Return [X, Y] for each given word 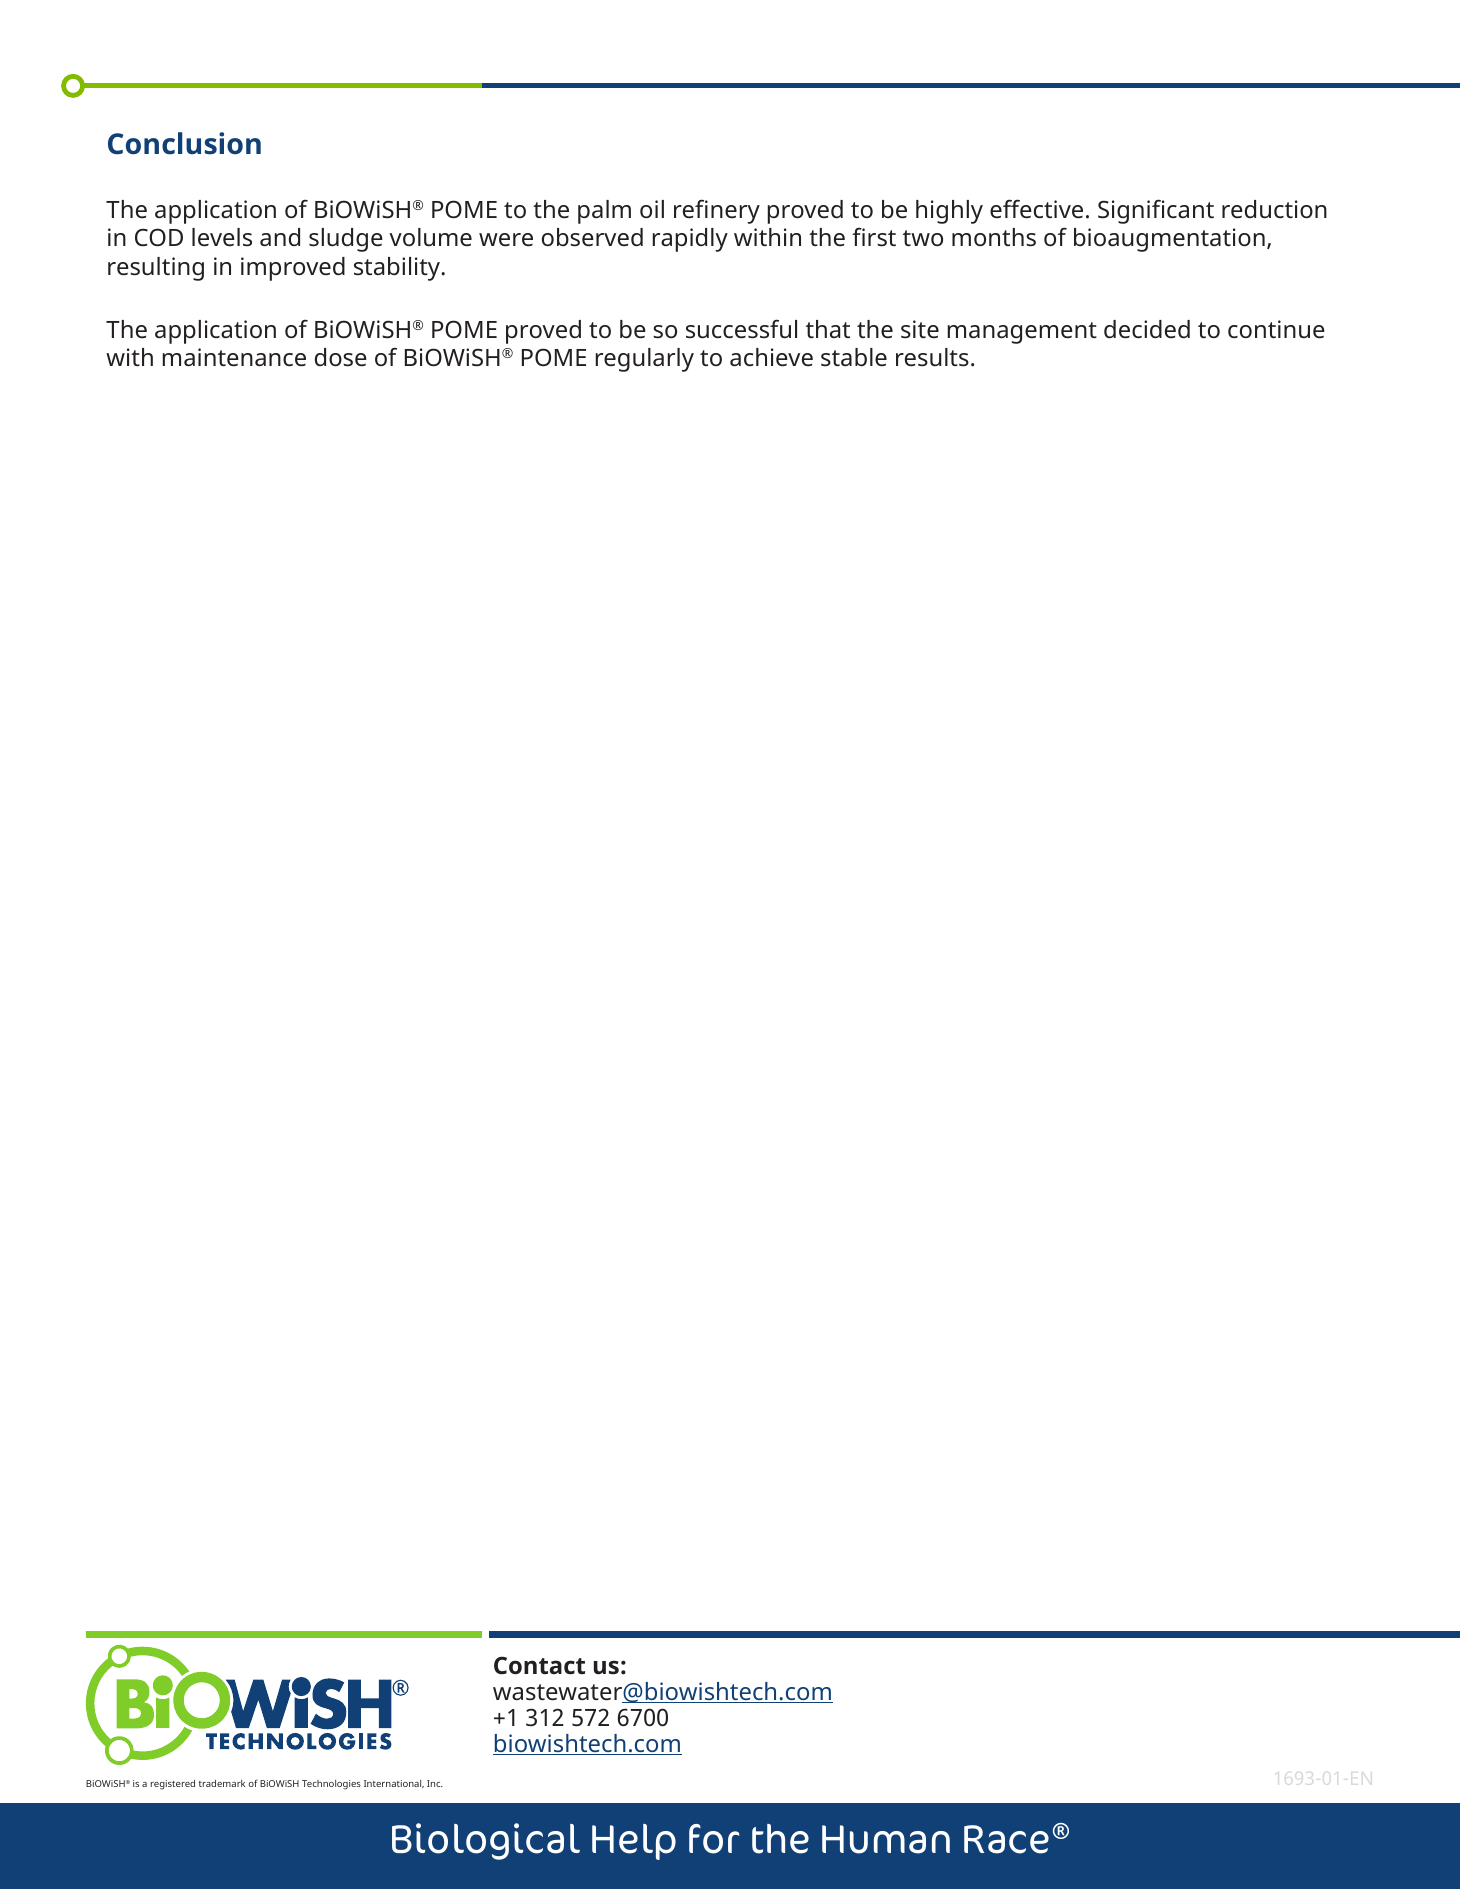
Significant [1156, 211]
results [932, 357]
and [280, 237]
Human [886, 1839]
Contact [539, 1665]
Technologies [331, 1785]
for [714, 1839]
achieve [771, 357]
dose [341, 357]
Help [634, 1842]
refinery [717, 211]
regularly [644, 360]
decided [1147, 329]
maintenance [234, 357]
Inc [435, 1783]
